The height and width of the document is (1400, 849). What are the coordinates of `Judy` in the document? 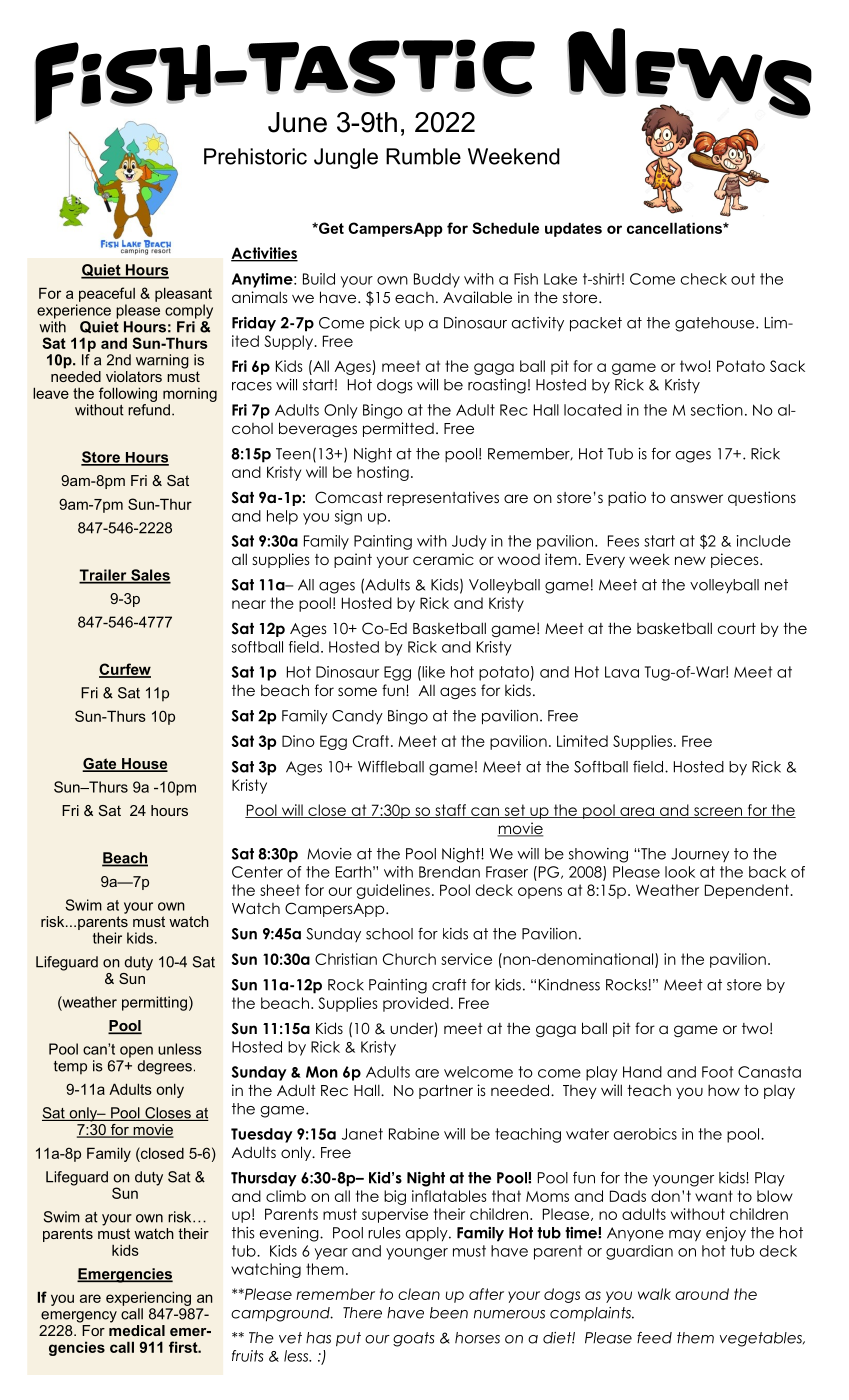 It's located at (469, 542).
